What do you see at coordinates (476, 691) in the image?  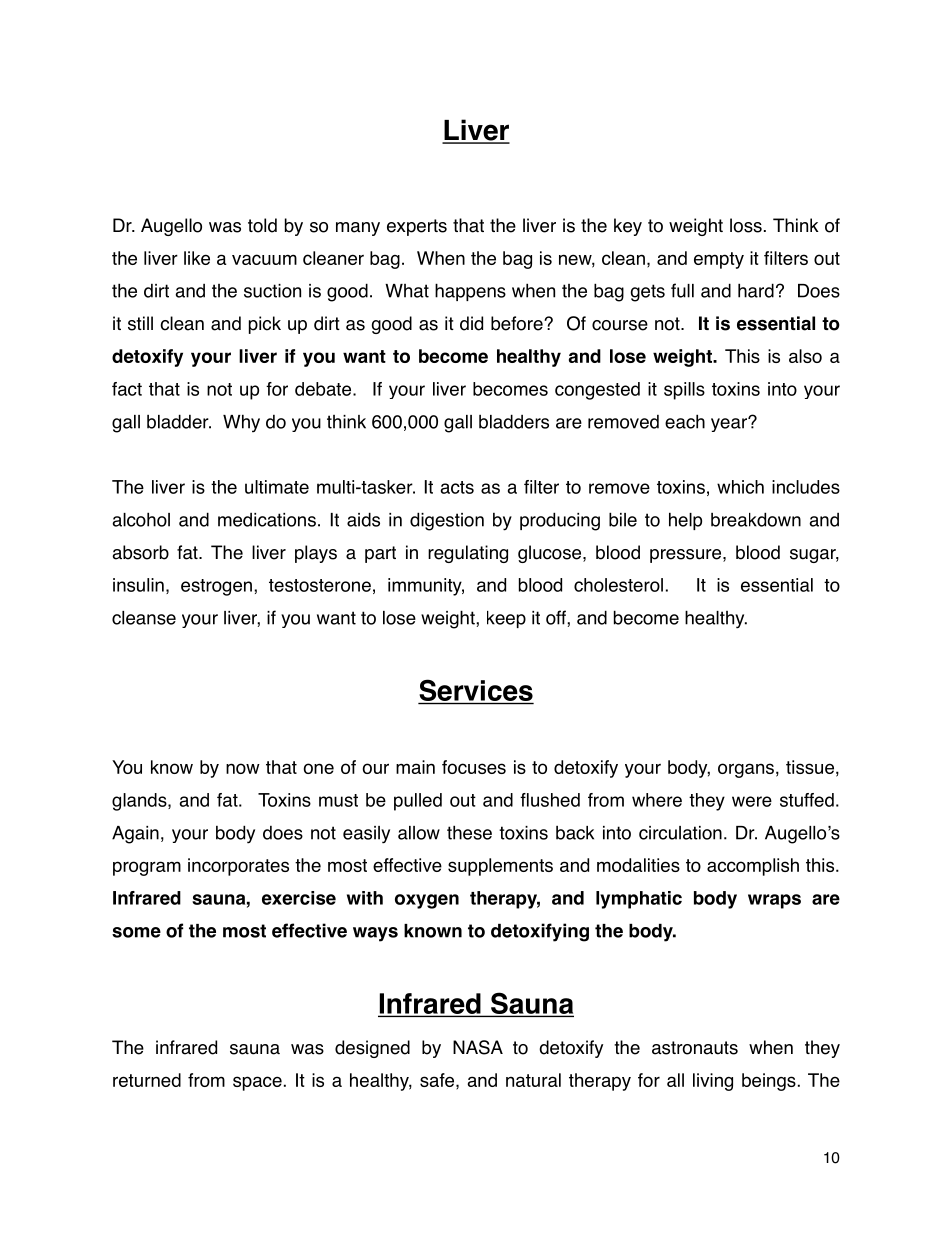 I see `Services` at bounding box center [476, 691].
